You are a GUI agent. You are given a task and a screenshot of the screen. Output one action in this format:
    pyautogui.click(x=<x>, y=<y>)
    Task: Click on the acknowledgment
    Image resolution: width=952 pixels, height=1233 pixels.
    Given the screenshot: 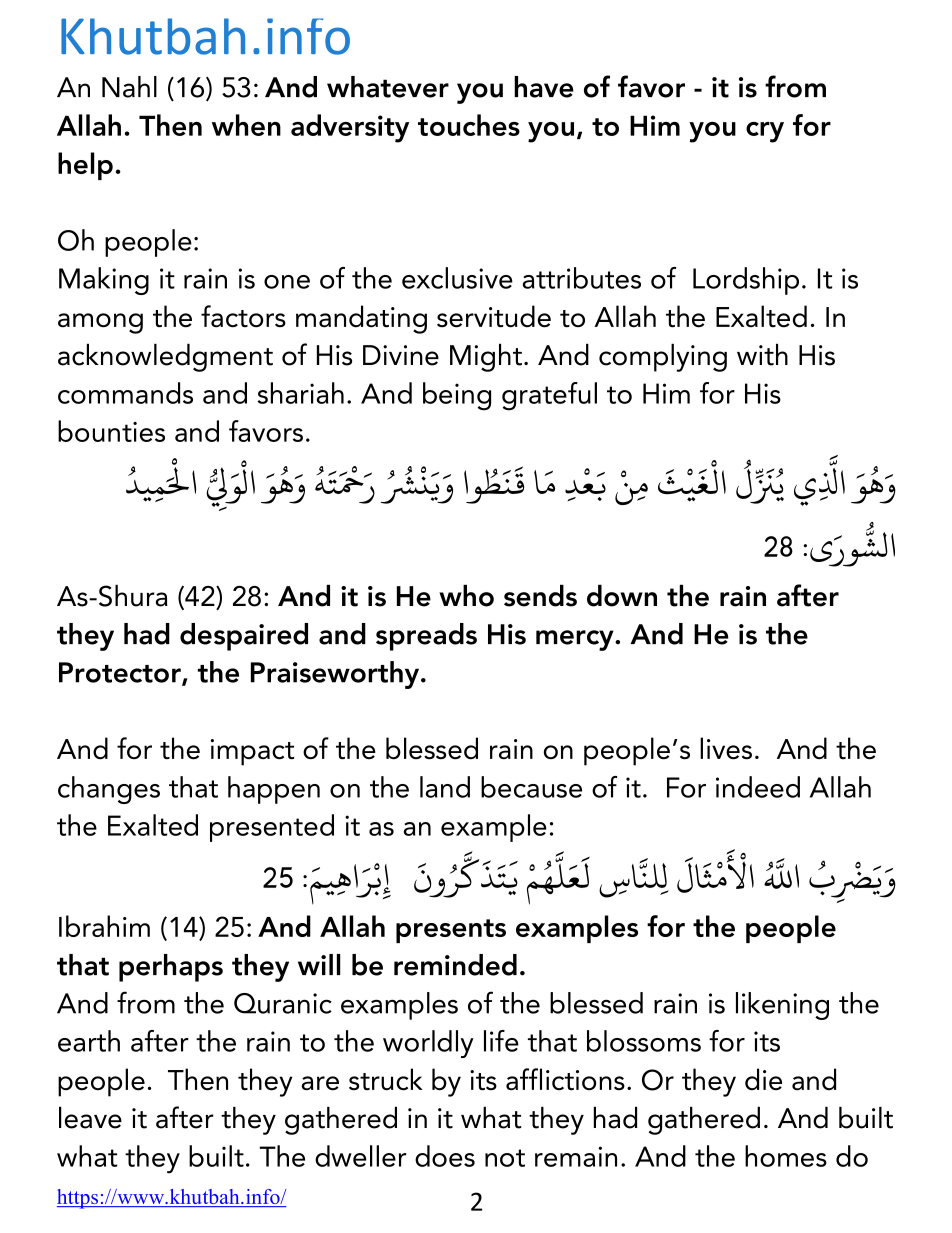 What is the action you would take?
    pyautogui.click(x=165, y=358)
